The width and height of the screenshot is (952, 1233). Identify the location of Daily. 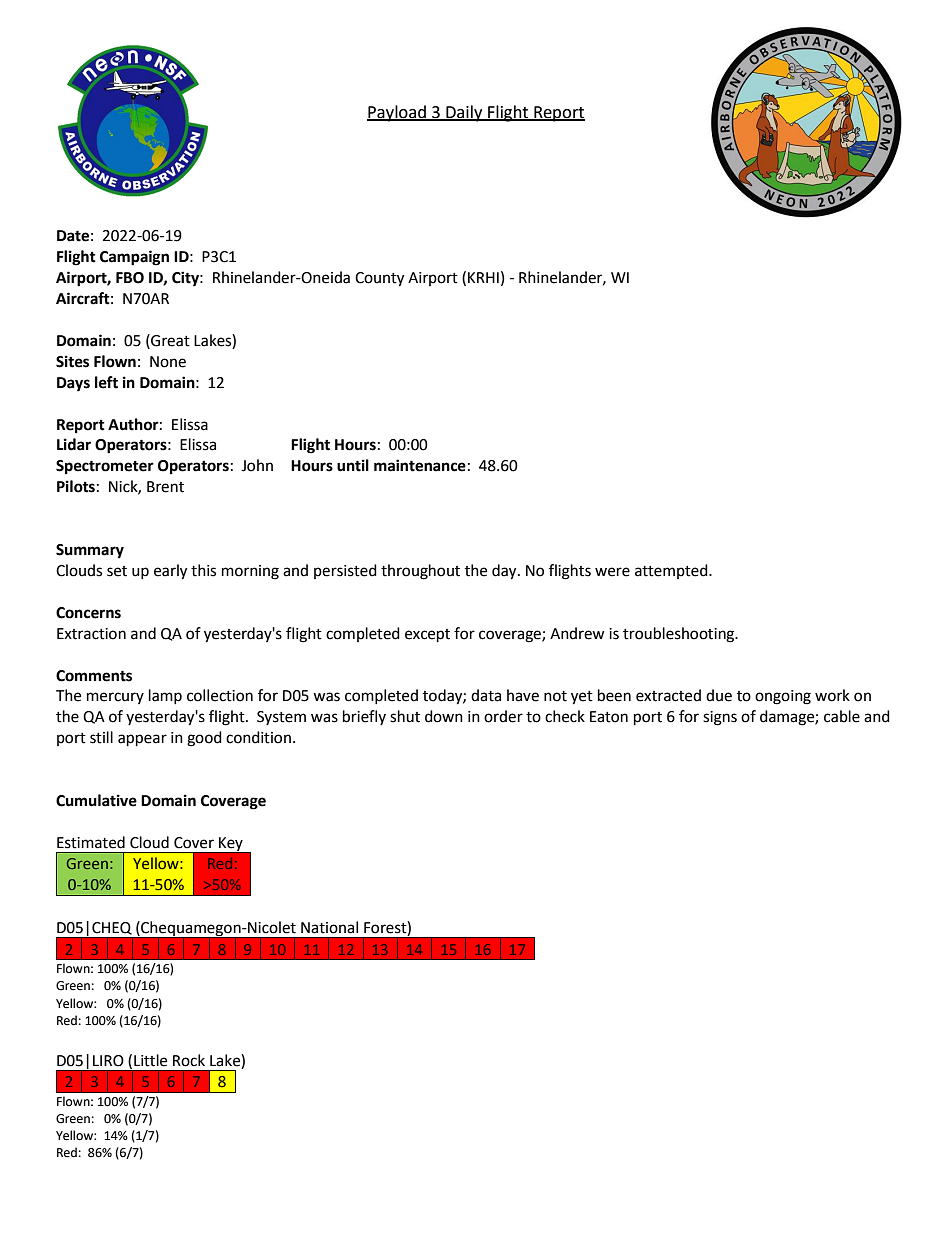
(464, 113).
